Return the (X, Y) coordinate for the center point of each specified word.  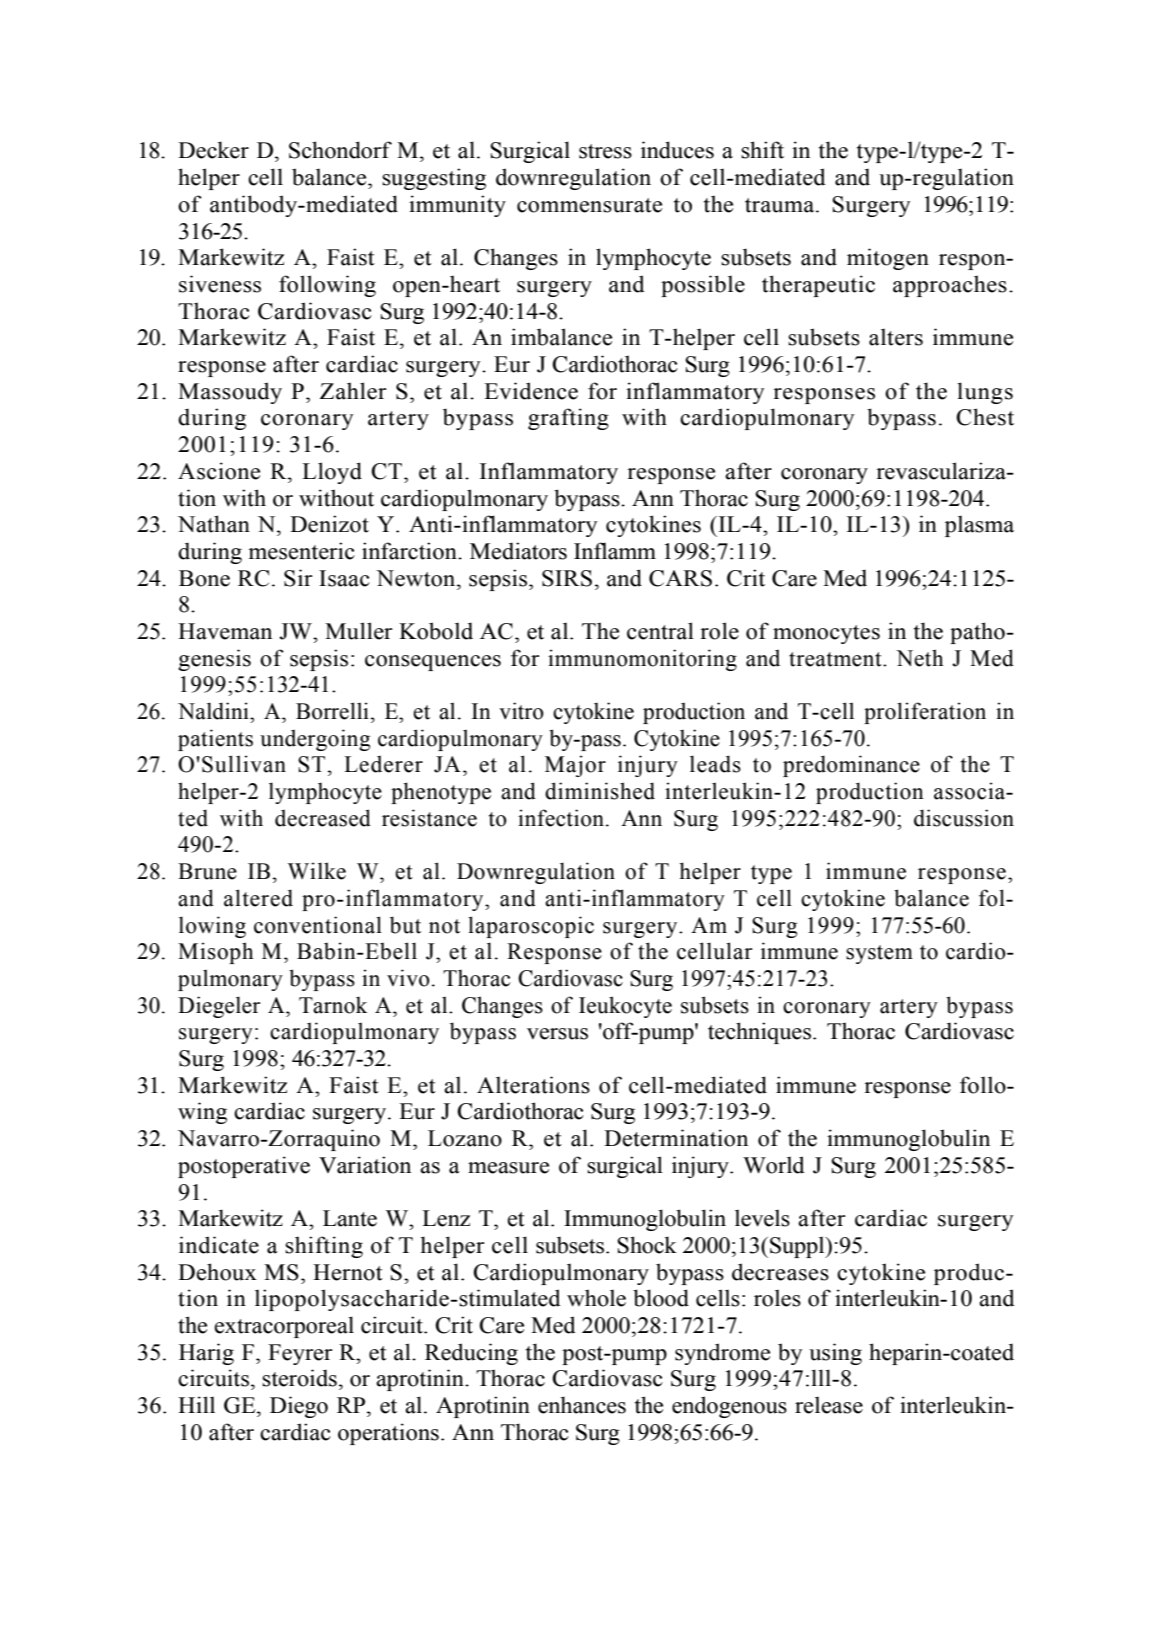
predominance (851, 766)
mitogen (888, 259)
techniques (759, 1033)
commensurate (589, 205)
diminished (600, 791)
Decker (213, 150)
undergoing (315, 740)
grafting (568, 419)
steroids (299, 1378)
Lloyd (332, 473)
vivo (408, 978)
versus (557, 1034)
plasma (979, 526)
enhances (582, 1405)
